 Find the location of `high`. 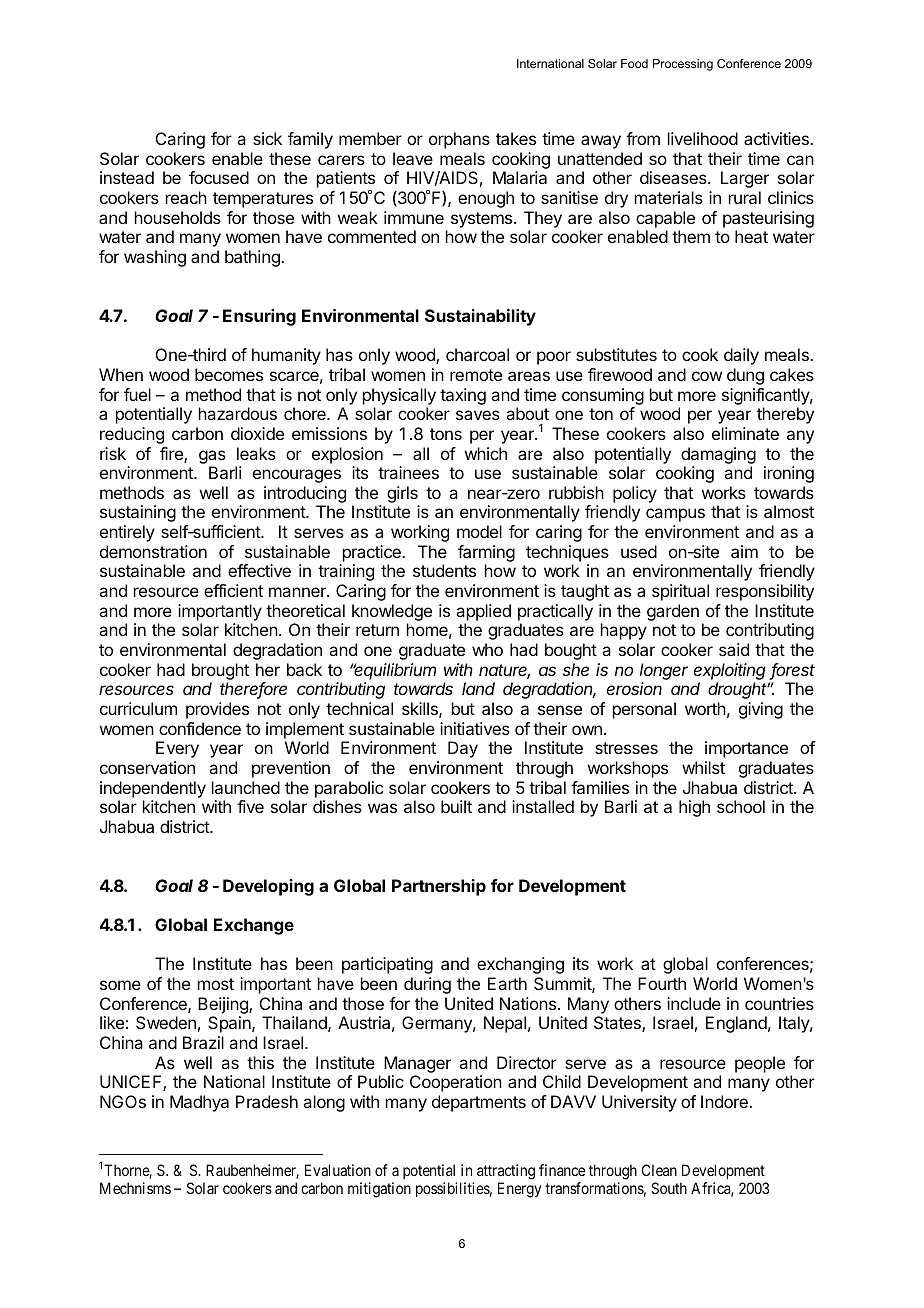

high is located at coordinates (694, 808).
